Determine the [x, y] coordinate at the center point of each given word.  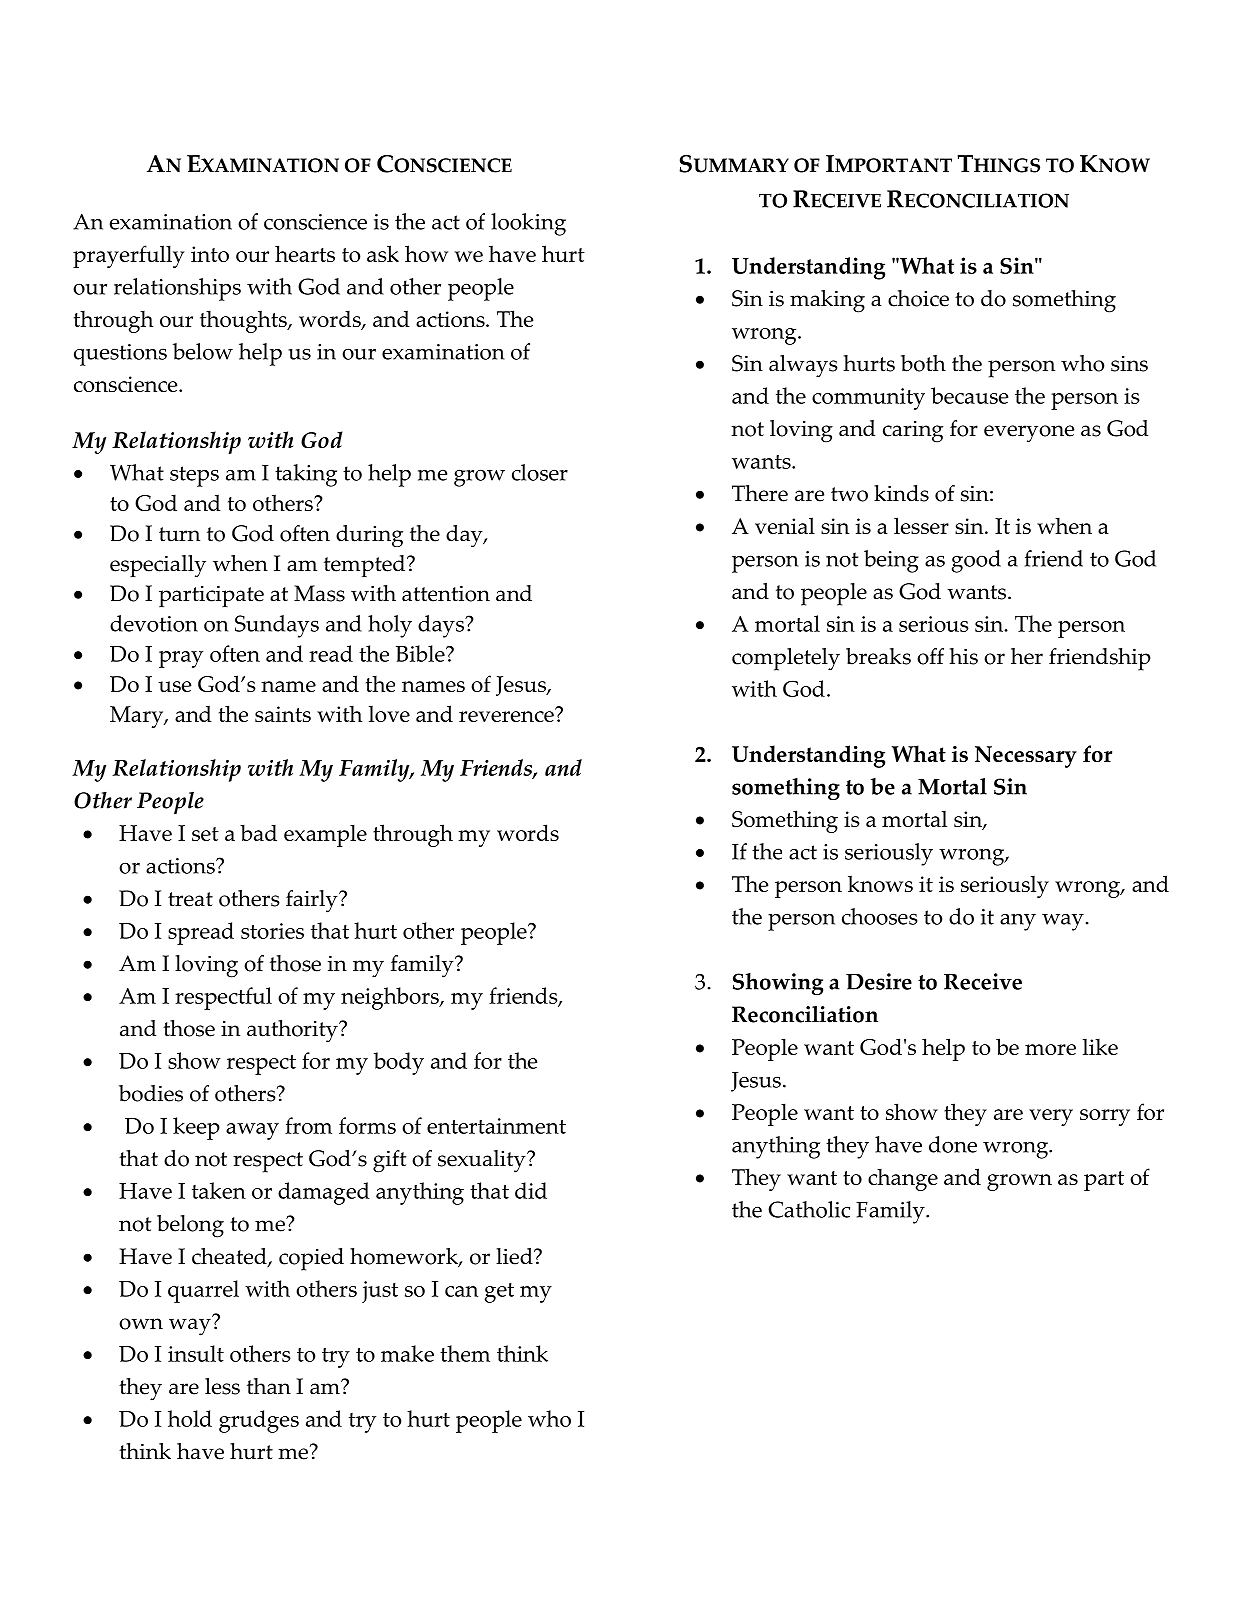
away [252, 1131]
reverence [507, 715]
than [269, 1386]
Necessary [1026, 757]
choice [918, 298]
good [976, 561]
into [210, 254]
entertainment [496, 1126]
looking [528, 224]
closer [540, 472]
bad [258, 832]
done [953, 1144]
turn [179, 534]
